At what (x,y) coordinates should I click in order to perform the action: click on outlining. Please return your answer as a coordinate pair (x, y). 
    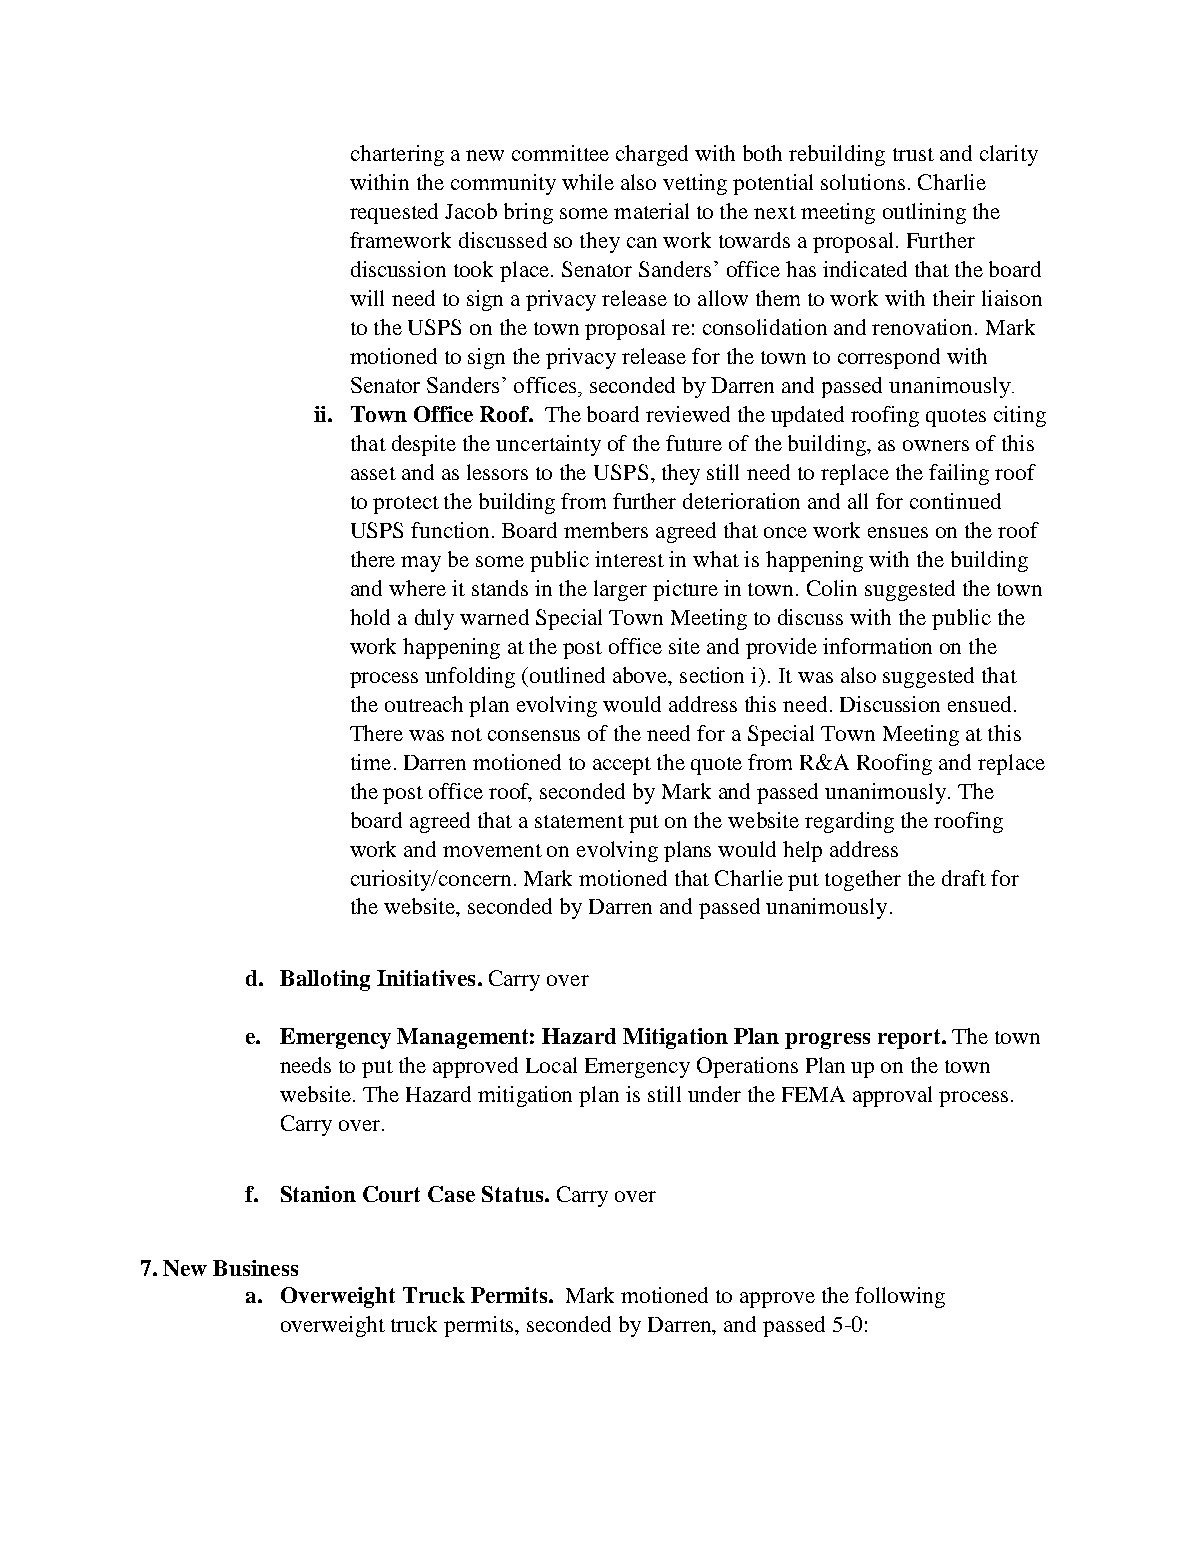
    Looking at the image, I should click on (924, 213).
